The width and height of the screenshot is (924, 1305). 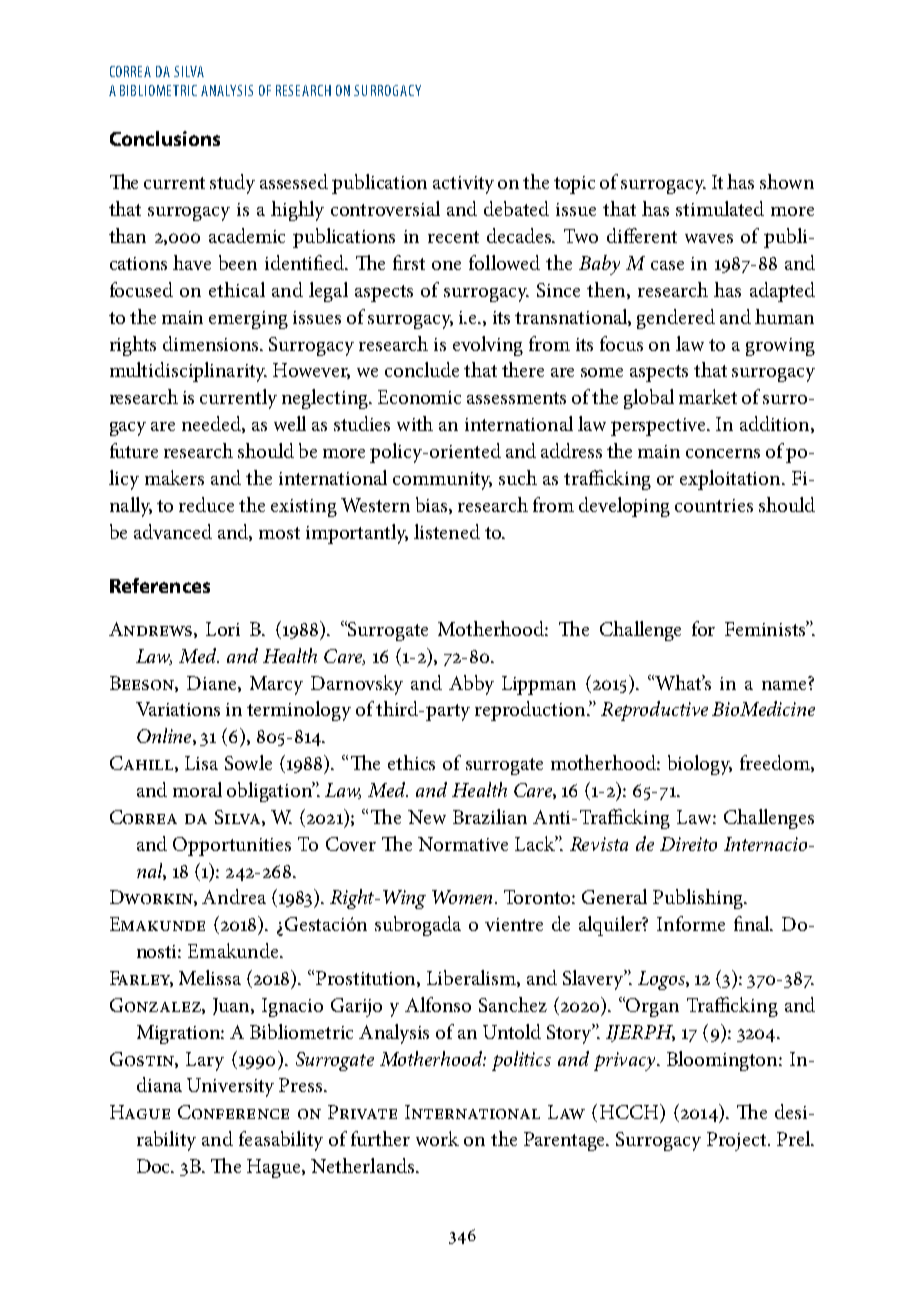 I want to click on New, so click(x=427, y=817).
